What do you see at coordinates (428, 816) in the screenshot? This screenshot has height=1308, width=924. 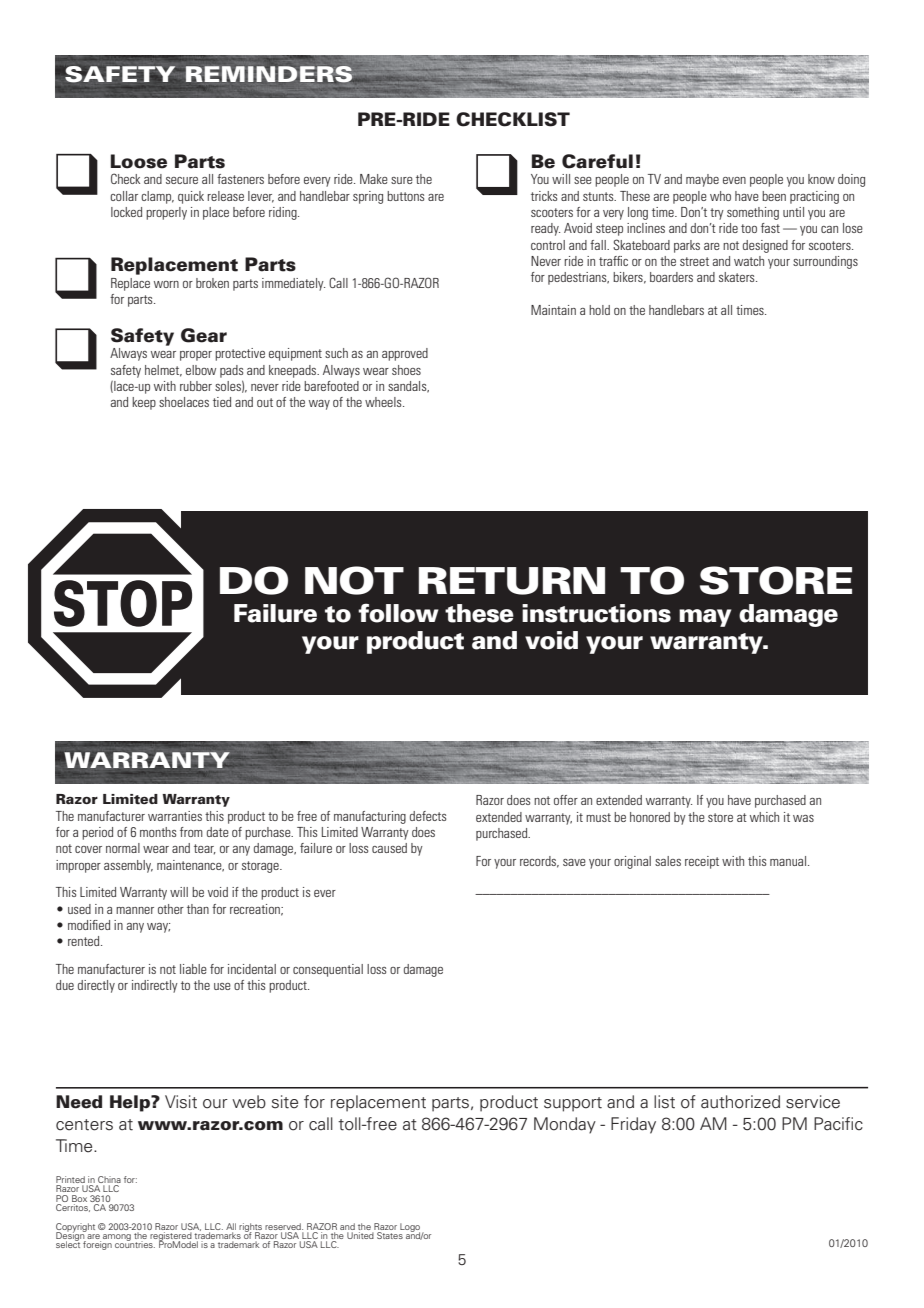 I see `defects` at bounding box center [428, 816].
